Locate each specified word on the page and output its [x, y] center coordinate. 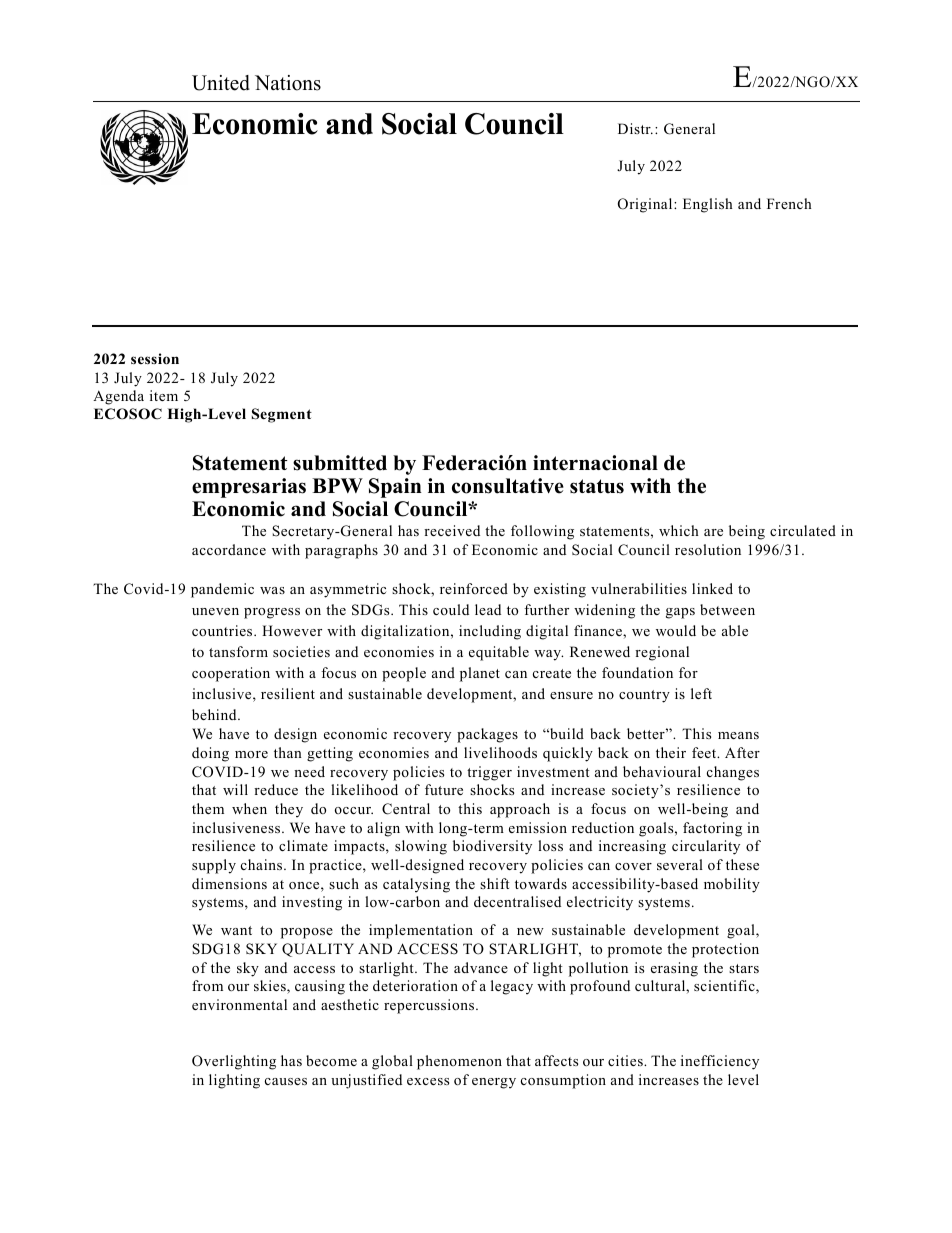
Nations [288, 83]
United [221, 83]
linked [712, 588]
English [708, 205]
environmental [239, 1004]
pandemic [222, 590]
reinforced [474, 588]
